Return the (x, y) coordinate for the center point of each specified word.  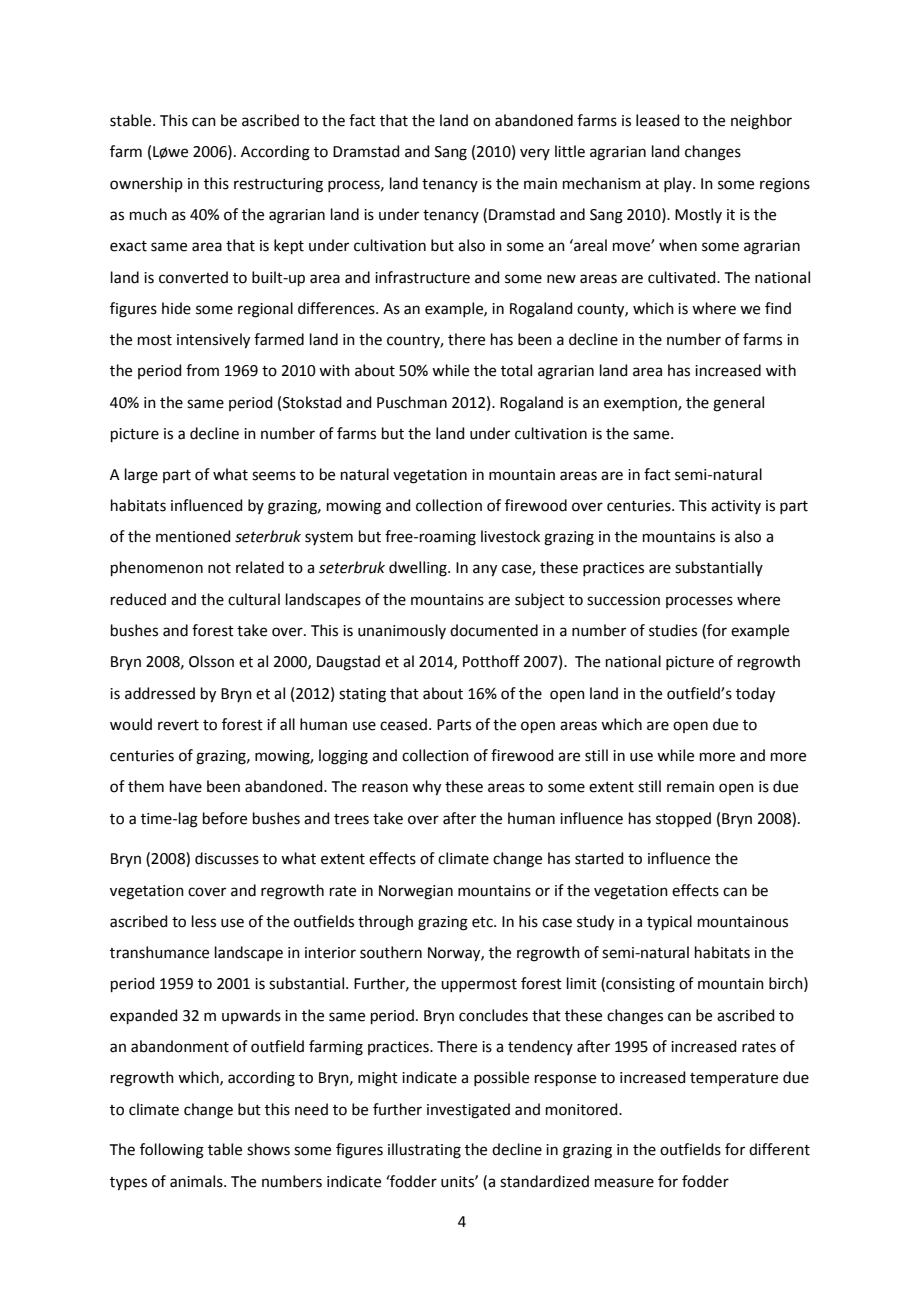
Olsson (211, 661)
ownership (146, 184)
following (172, 1151)
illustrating (424, 1151)
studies (673, 630)
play (679, 184)
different (779, 1149)
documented (494, 630)
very (535, 154)
